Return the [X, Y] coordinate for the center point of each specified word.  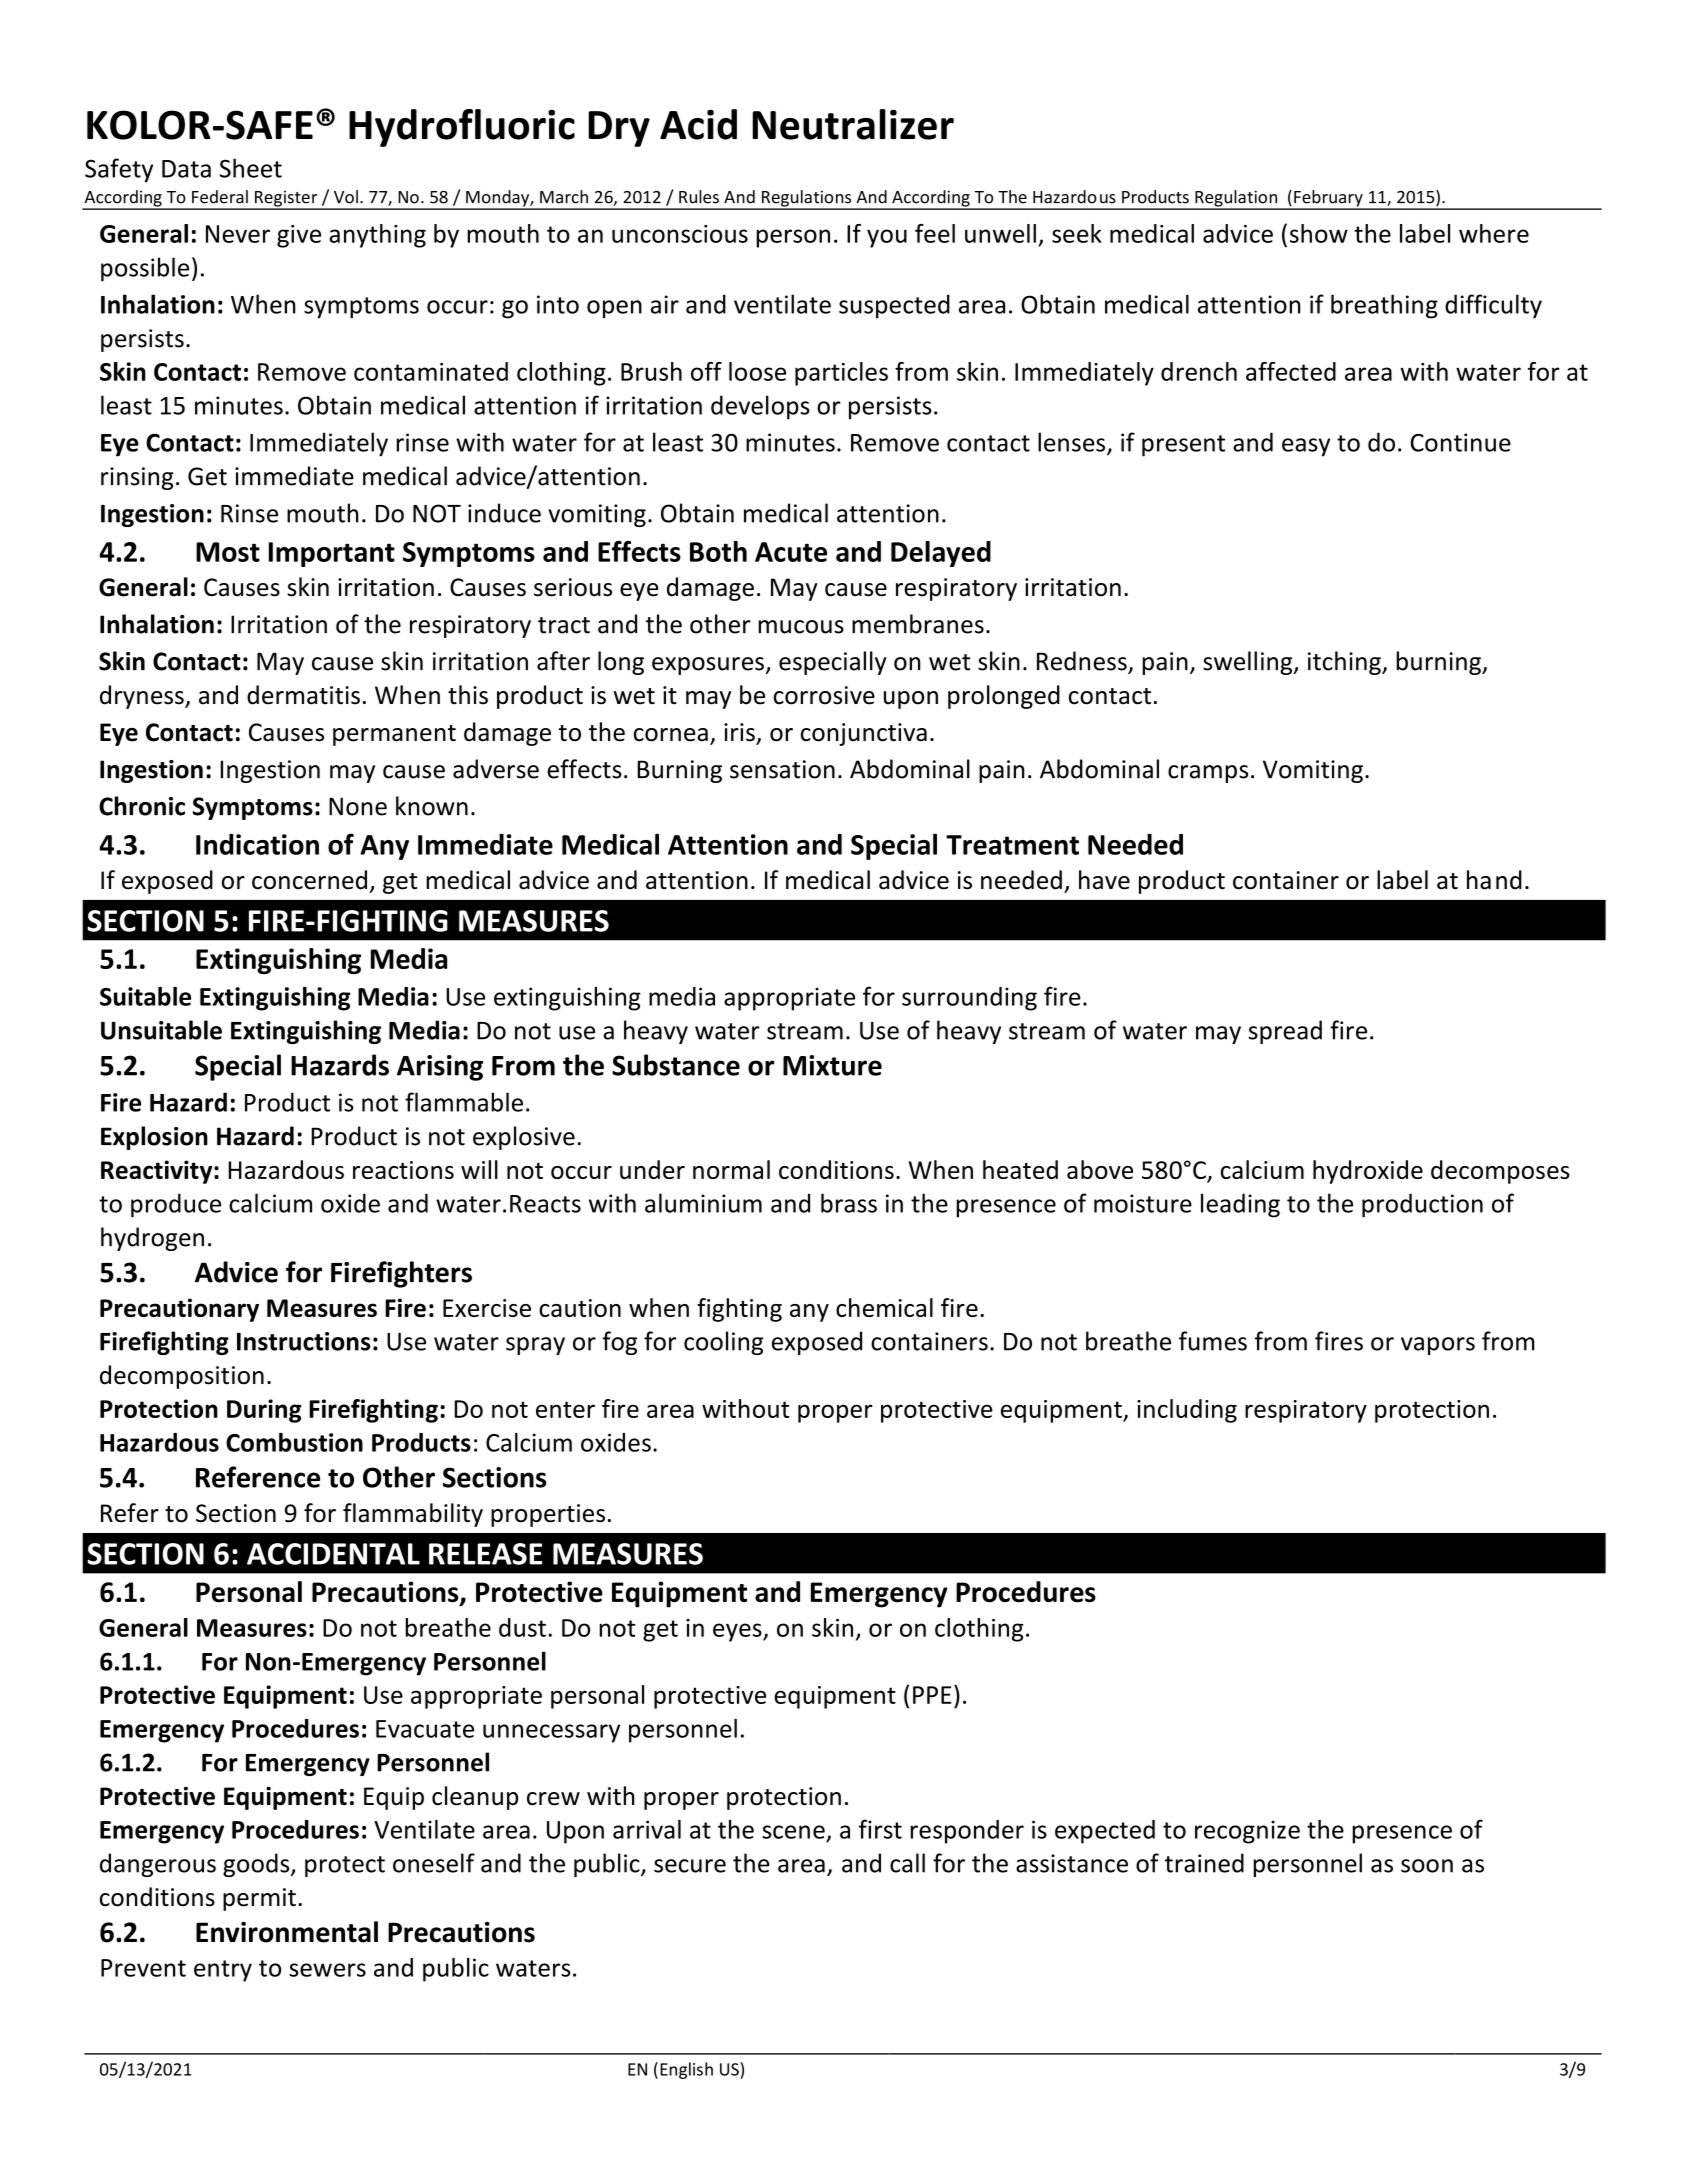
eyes [738, 1632]
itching [1345, 663]
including [1187, 1411]
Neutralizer [853, 124]
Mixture [832, 1065]
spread [1285, 1032]
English [686, 2070]
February [1328, 199]
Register [286, 199]
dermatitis [303, 695]
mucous [801, 627]
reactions [403, 1170]
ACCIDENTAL [333, 1554]
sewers [327, 1970]
